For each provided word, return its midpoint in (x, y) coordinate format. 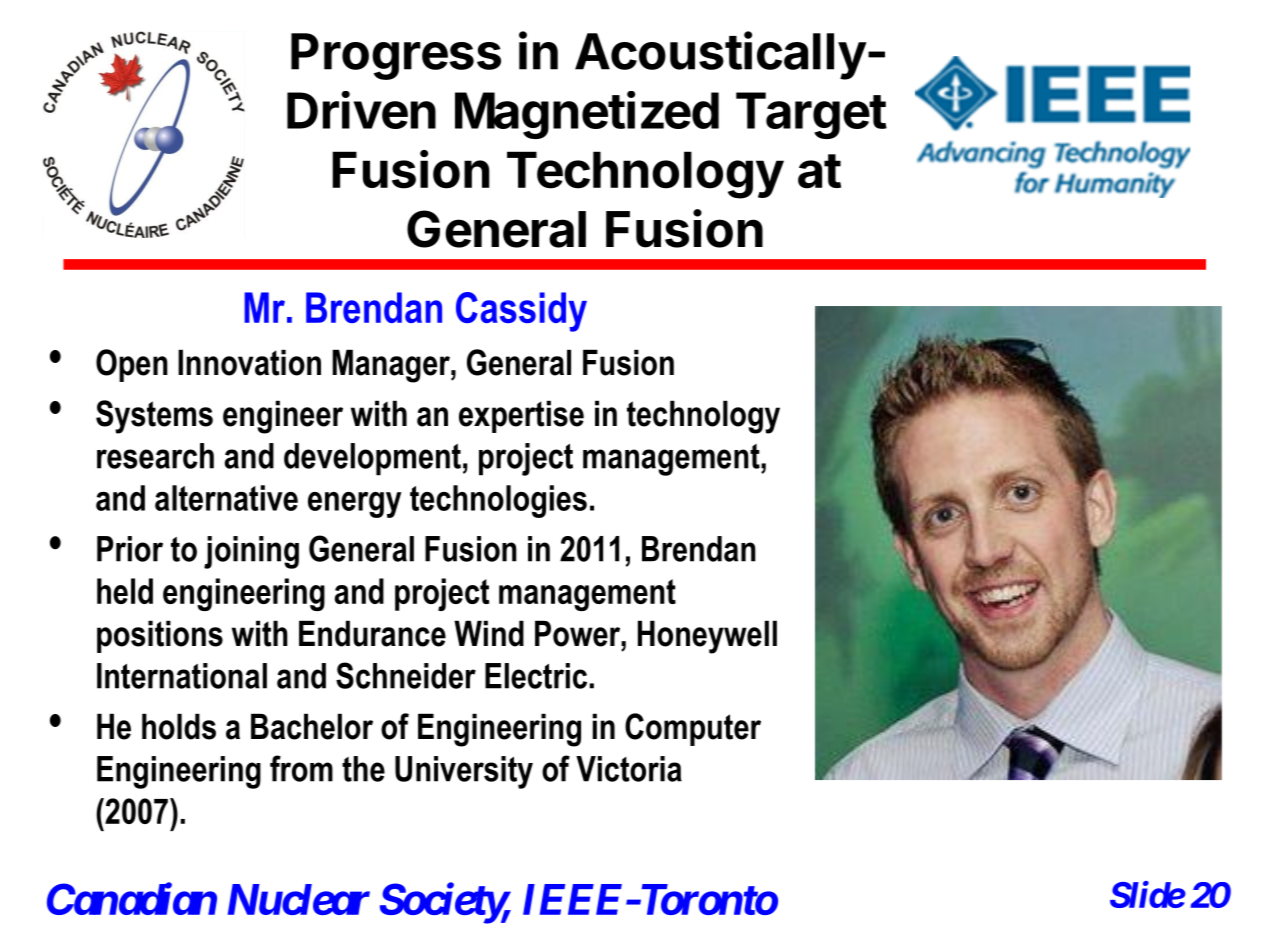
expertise (521, 416)
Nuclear (299, 899)
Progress (396, 56)
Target (811, 115)
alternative (226, 498)
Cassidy (521, 312)
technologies (498, 501)
